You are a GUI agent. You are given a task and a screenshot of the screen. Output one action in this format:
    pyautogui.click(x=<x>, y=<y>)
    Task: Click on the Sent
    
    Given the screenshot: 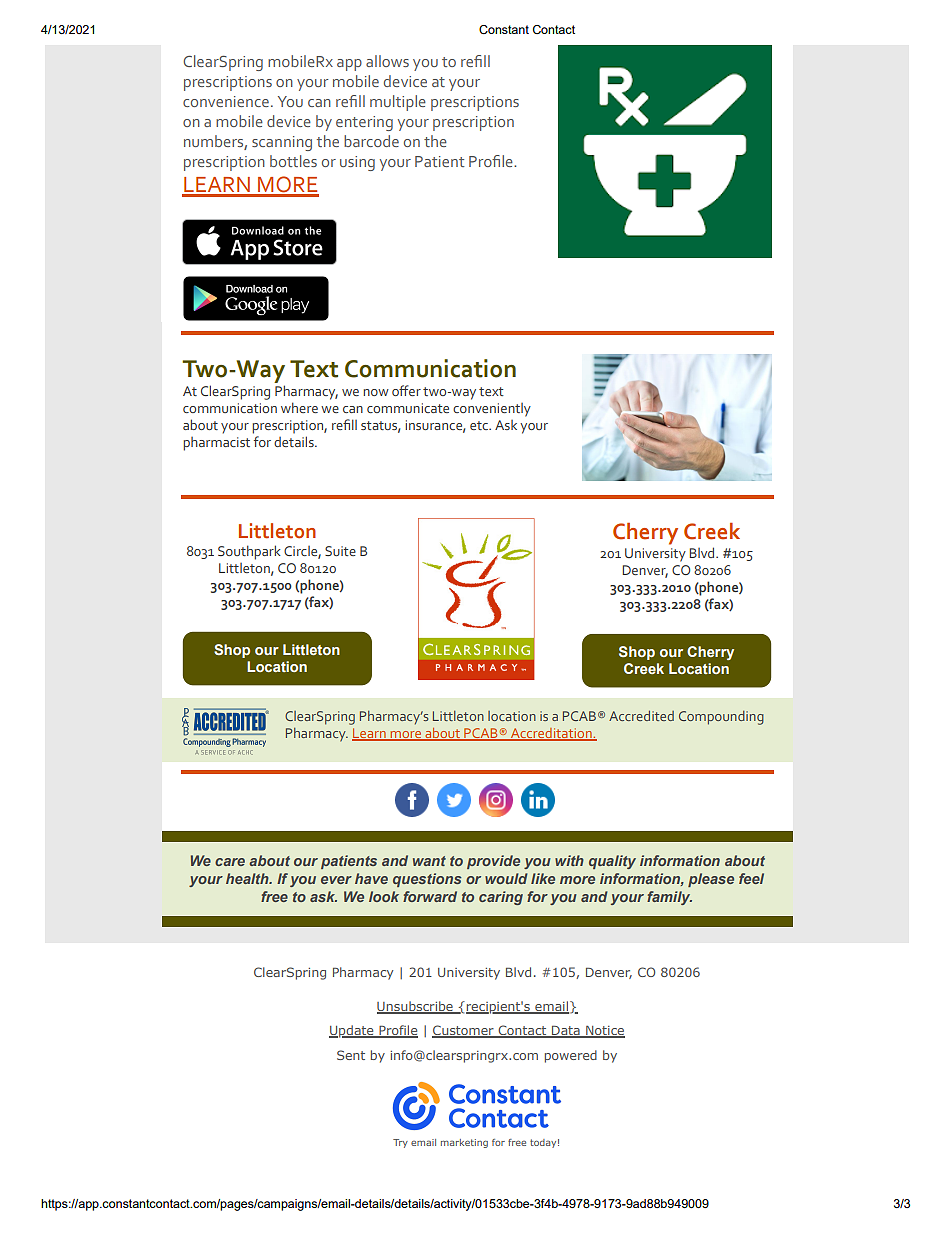 What is the action you would take?
    pyautogui.click(x=351, y=1055)
